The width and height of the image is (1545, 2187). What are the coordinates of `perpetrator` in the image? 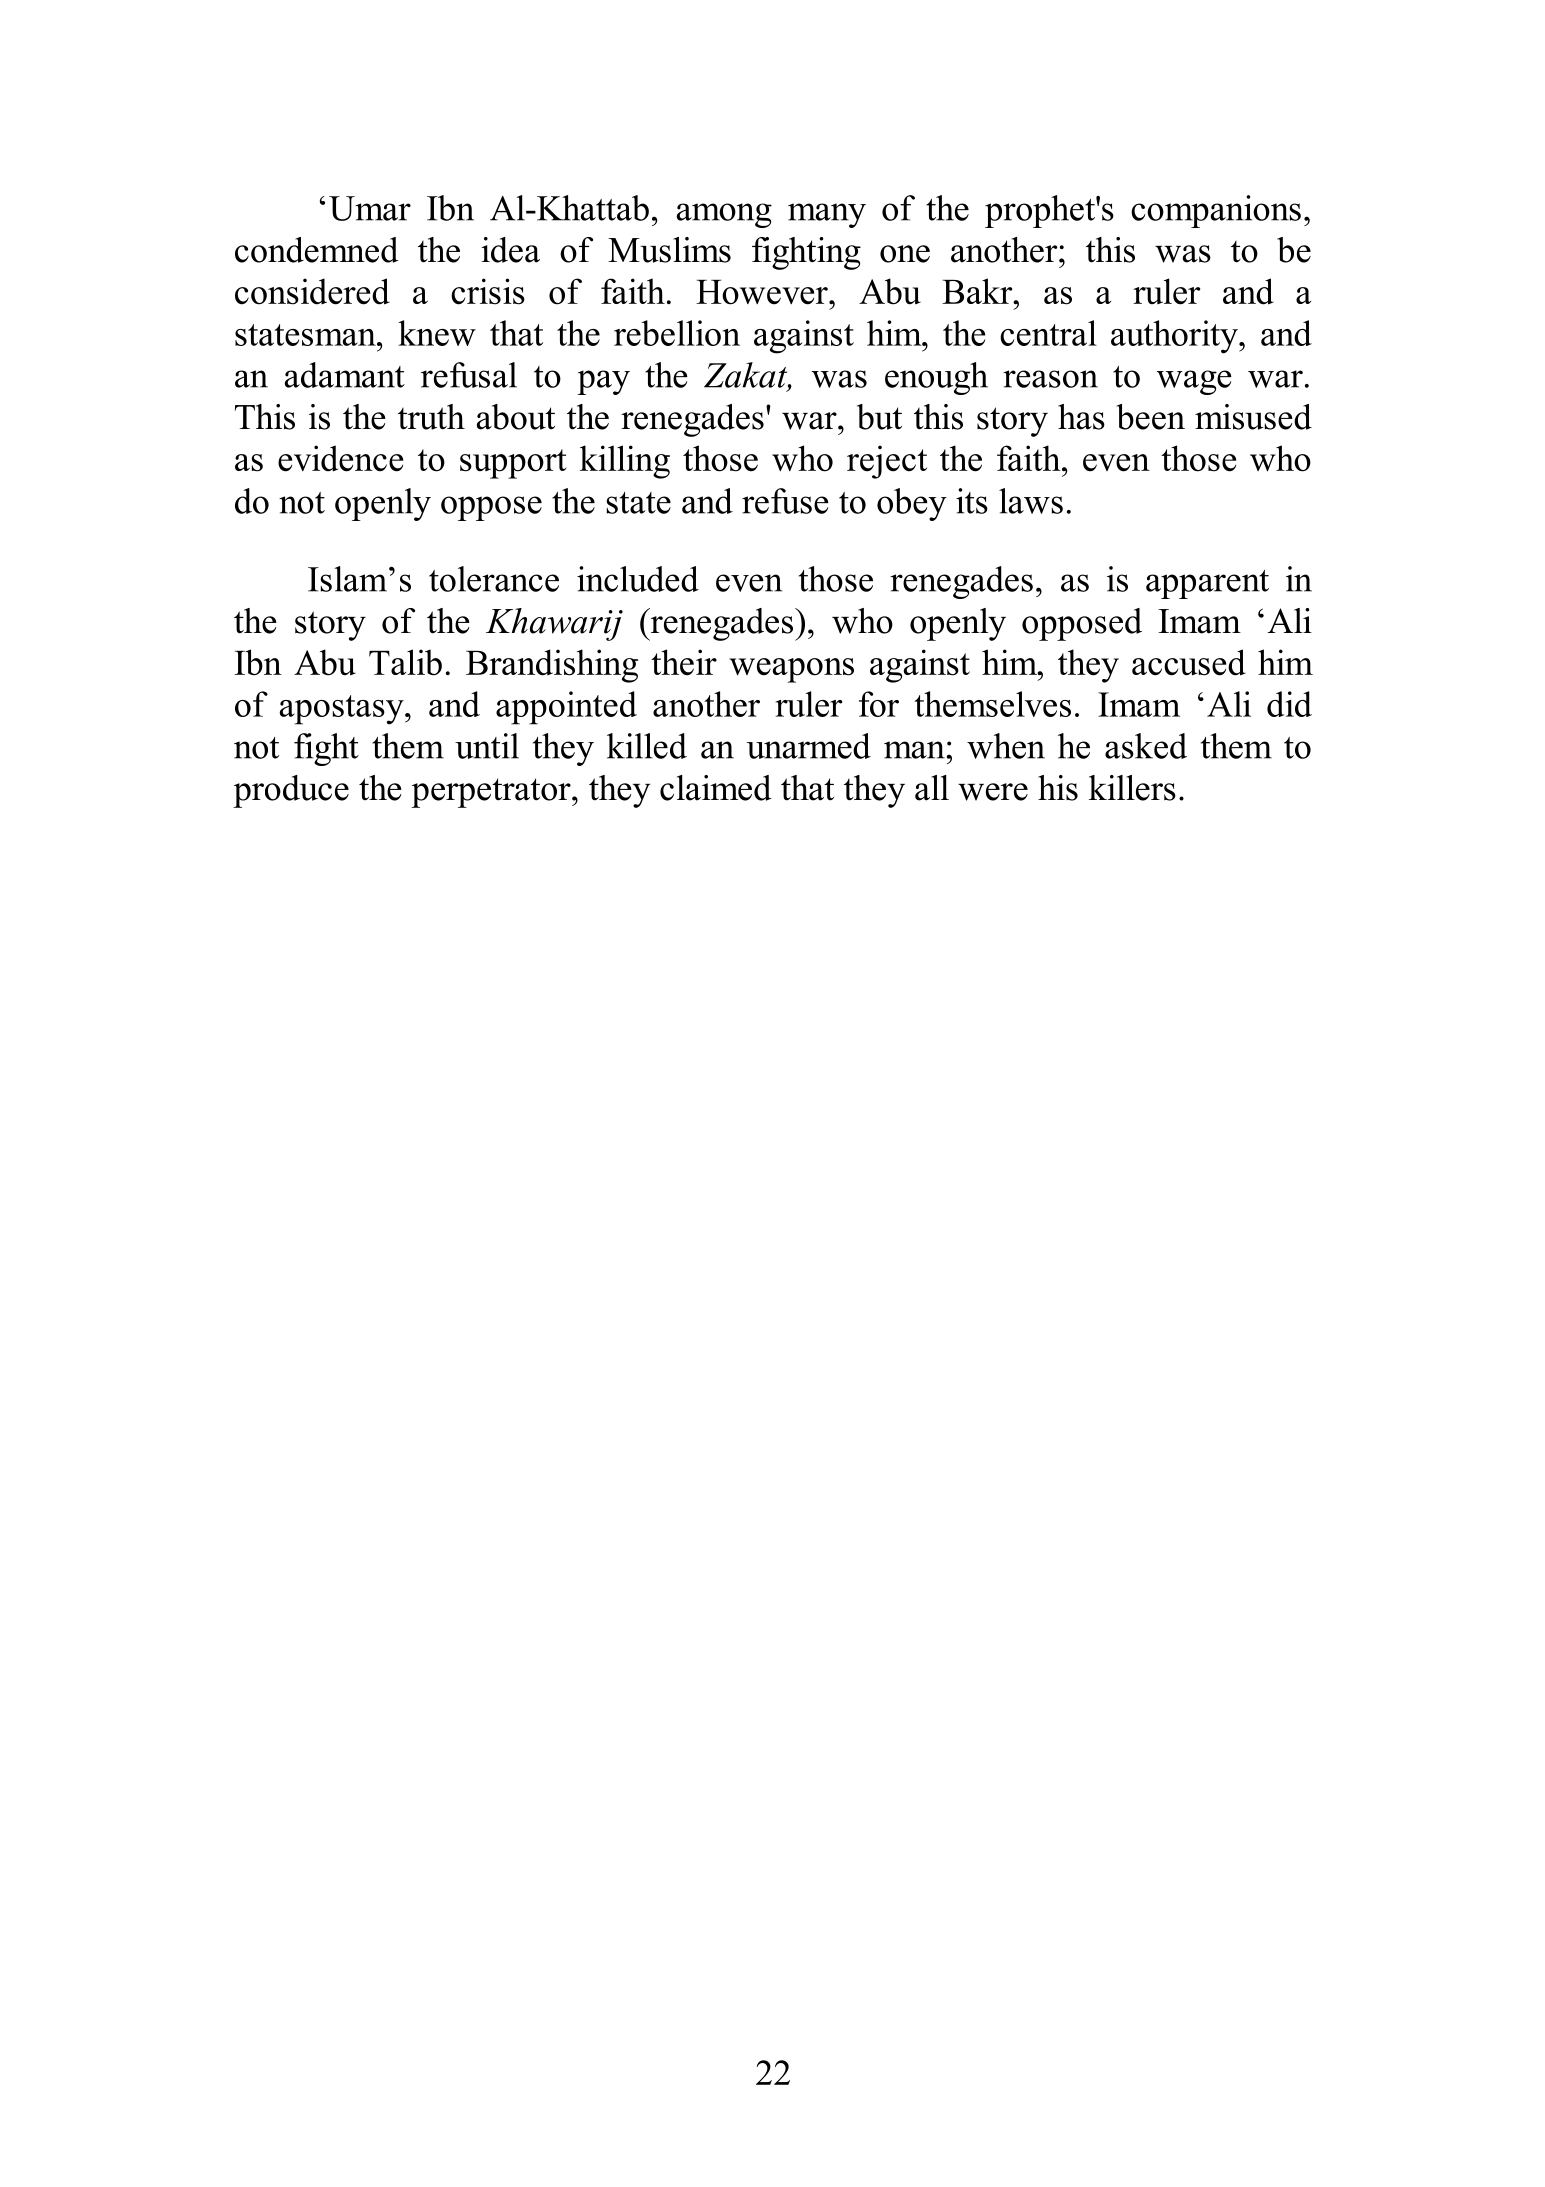 It's located at (492, 793).
